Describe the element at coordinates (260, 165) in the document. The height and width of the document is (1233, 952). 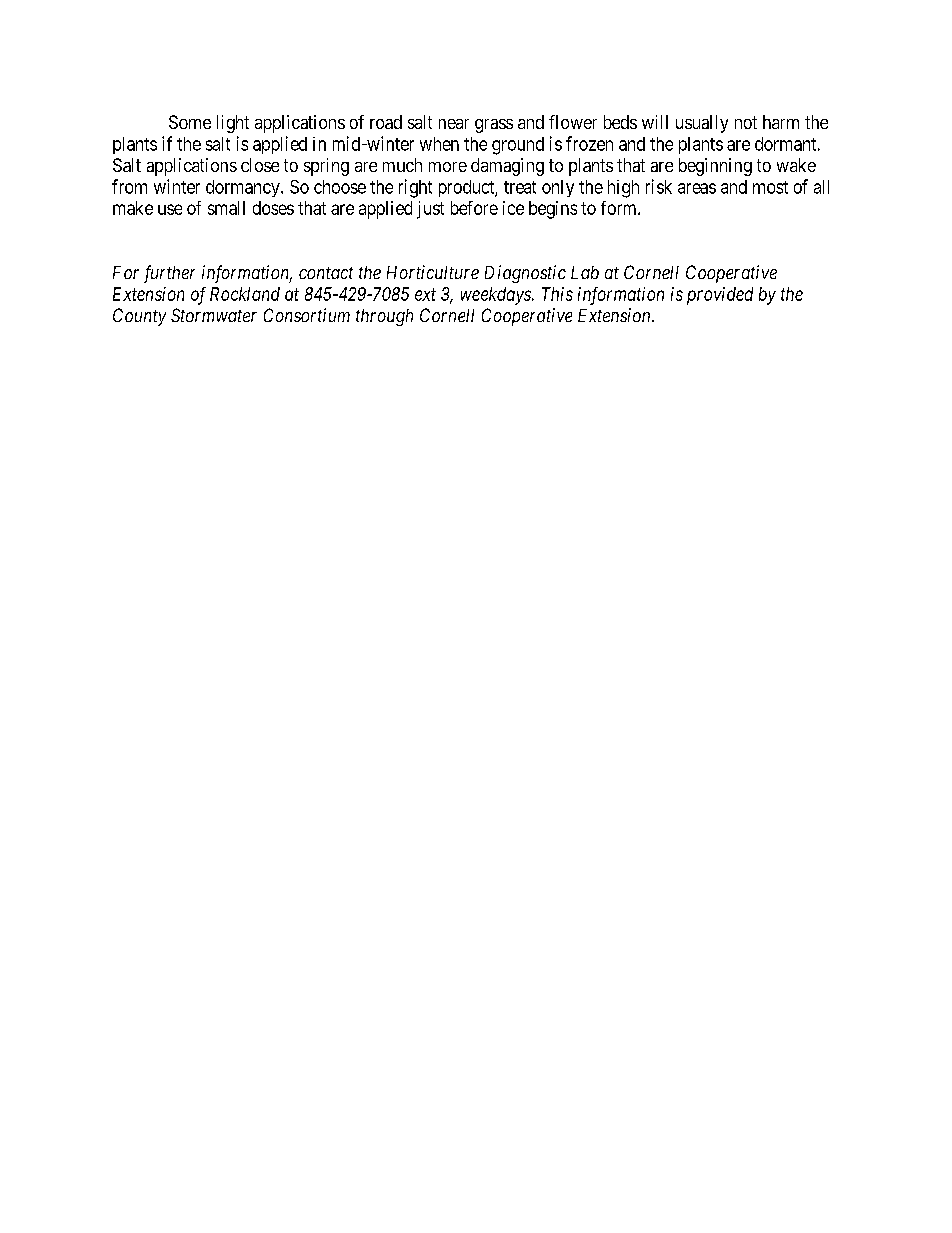
I see `close` at that location.
